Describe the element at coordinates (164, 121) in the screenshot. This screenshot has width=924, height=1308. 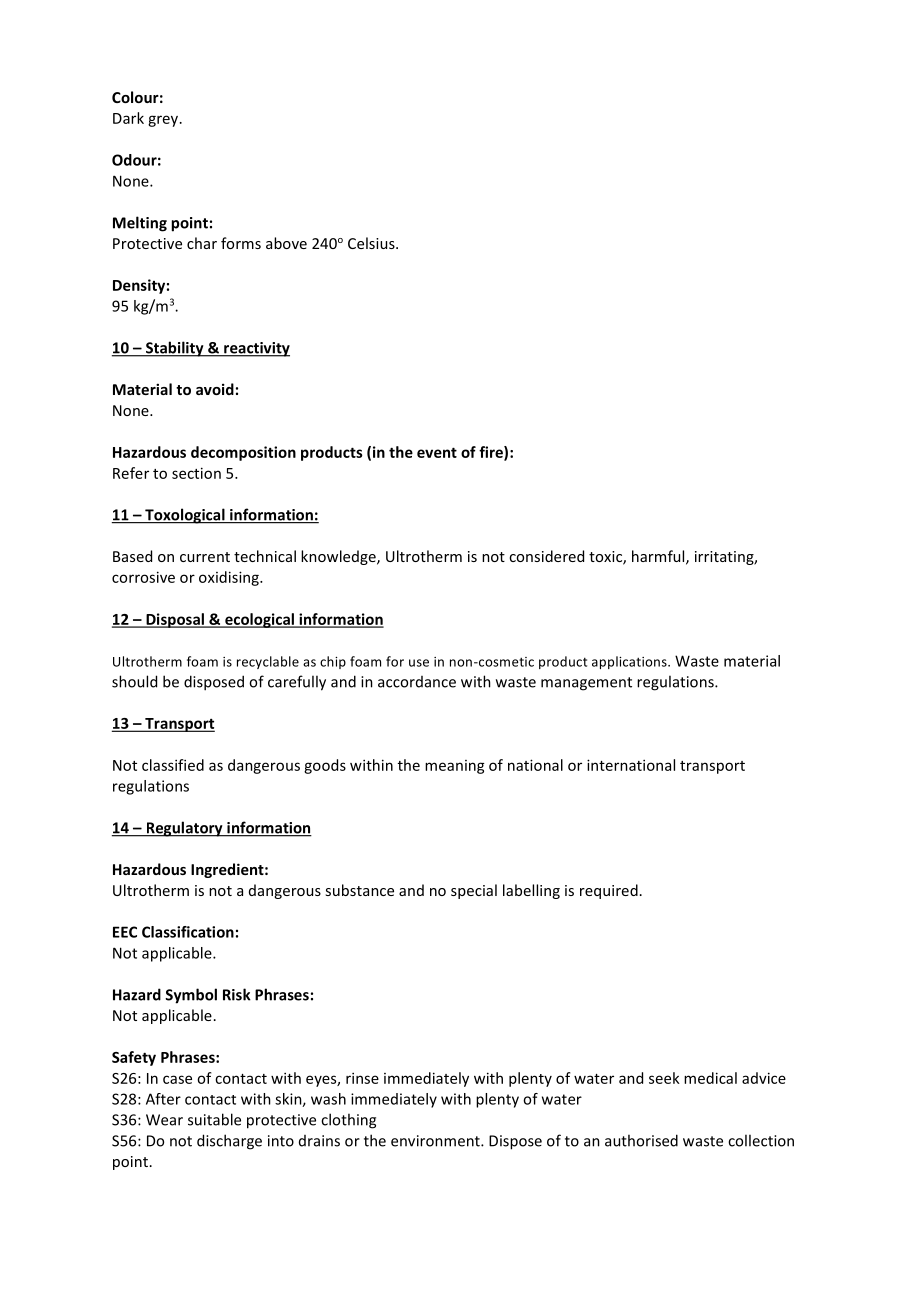
I see `grey` at that location.
